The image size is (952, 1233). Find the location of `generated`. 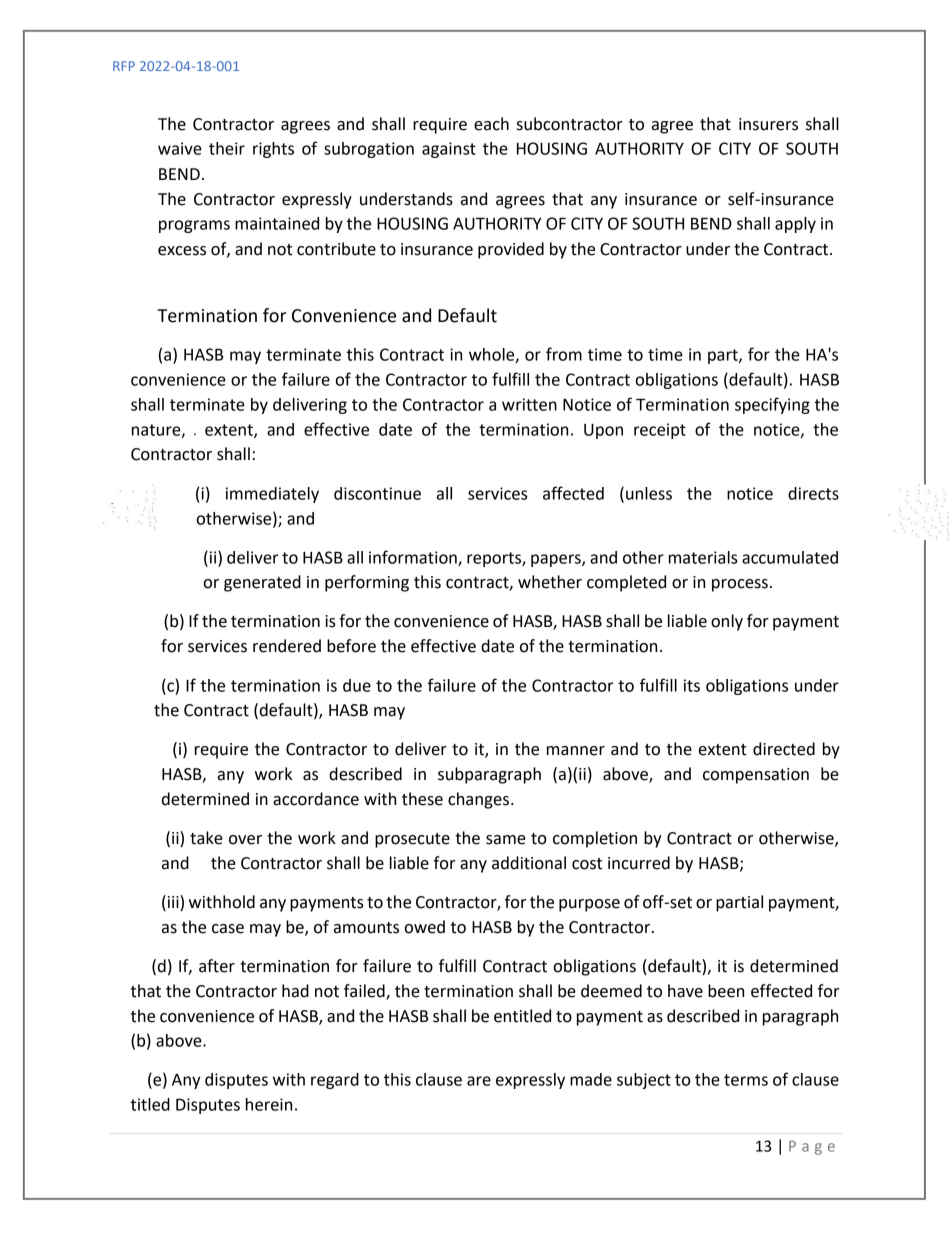

generated is located at coordinates (262, 583).
